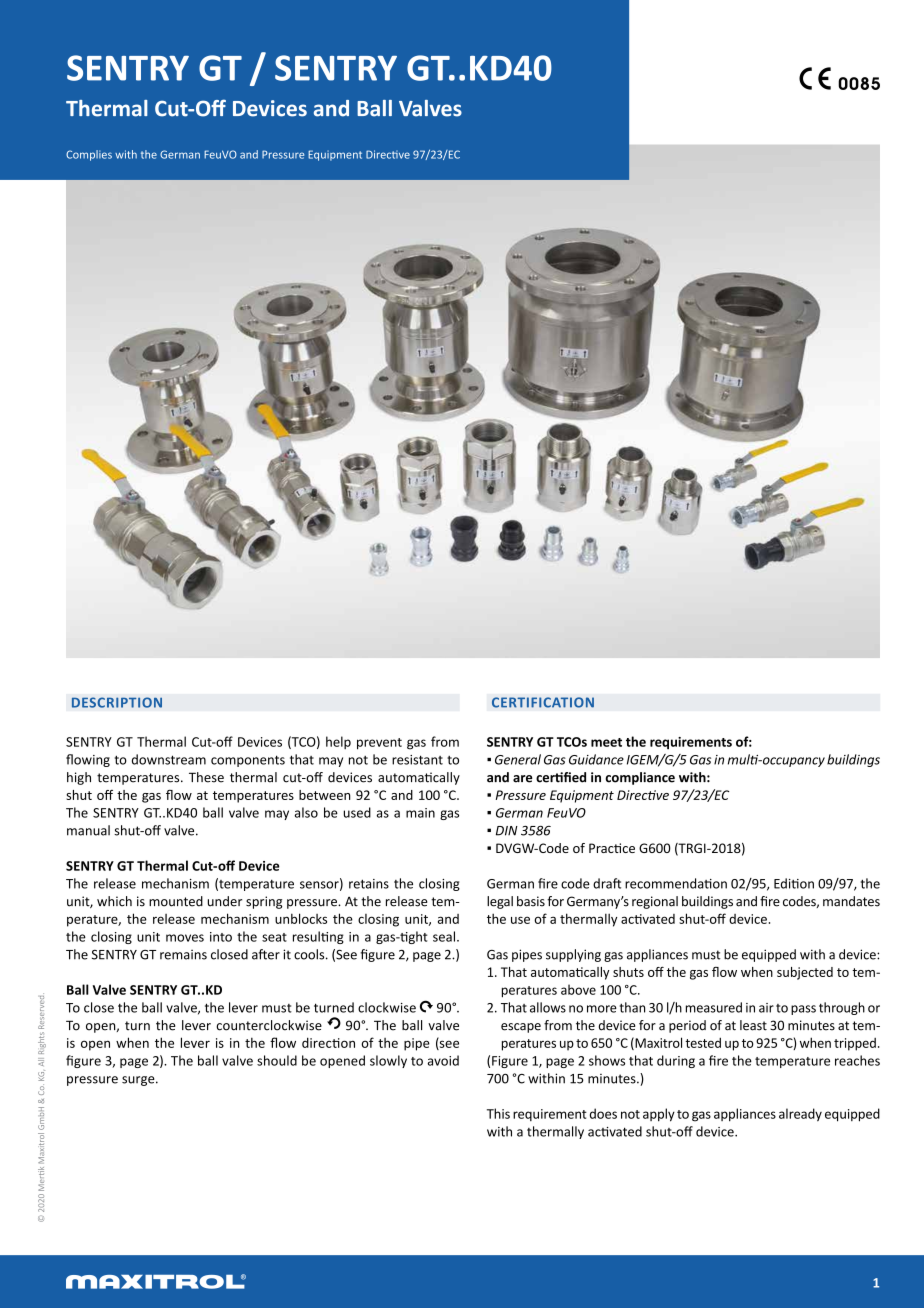 This screenshot has height=1308, width=924. What do you see at coordinates (117, 702) in the screenshot?
I see `DESCRIPTION` at bounding box center [117, 702].
